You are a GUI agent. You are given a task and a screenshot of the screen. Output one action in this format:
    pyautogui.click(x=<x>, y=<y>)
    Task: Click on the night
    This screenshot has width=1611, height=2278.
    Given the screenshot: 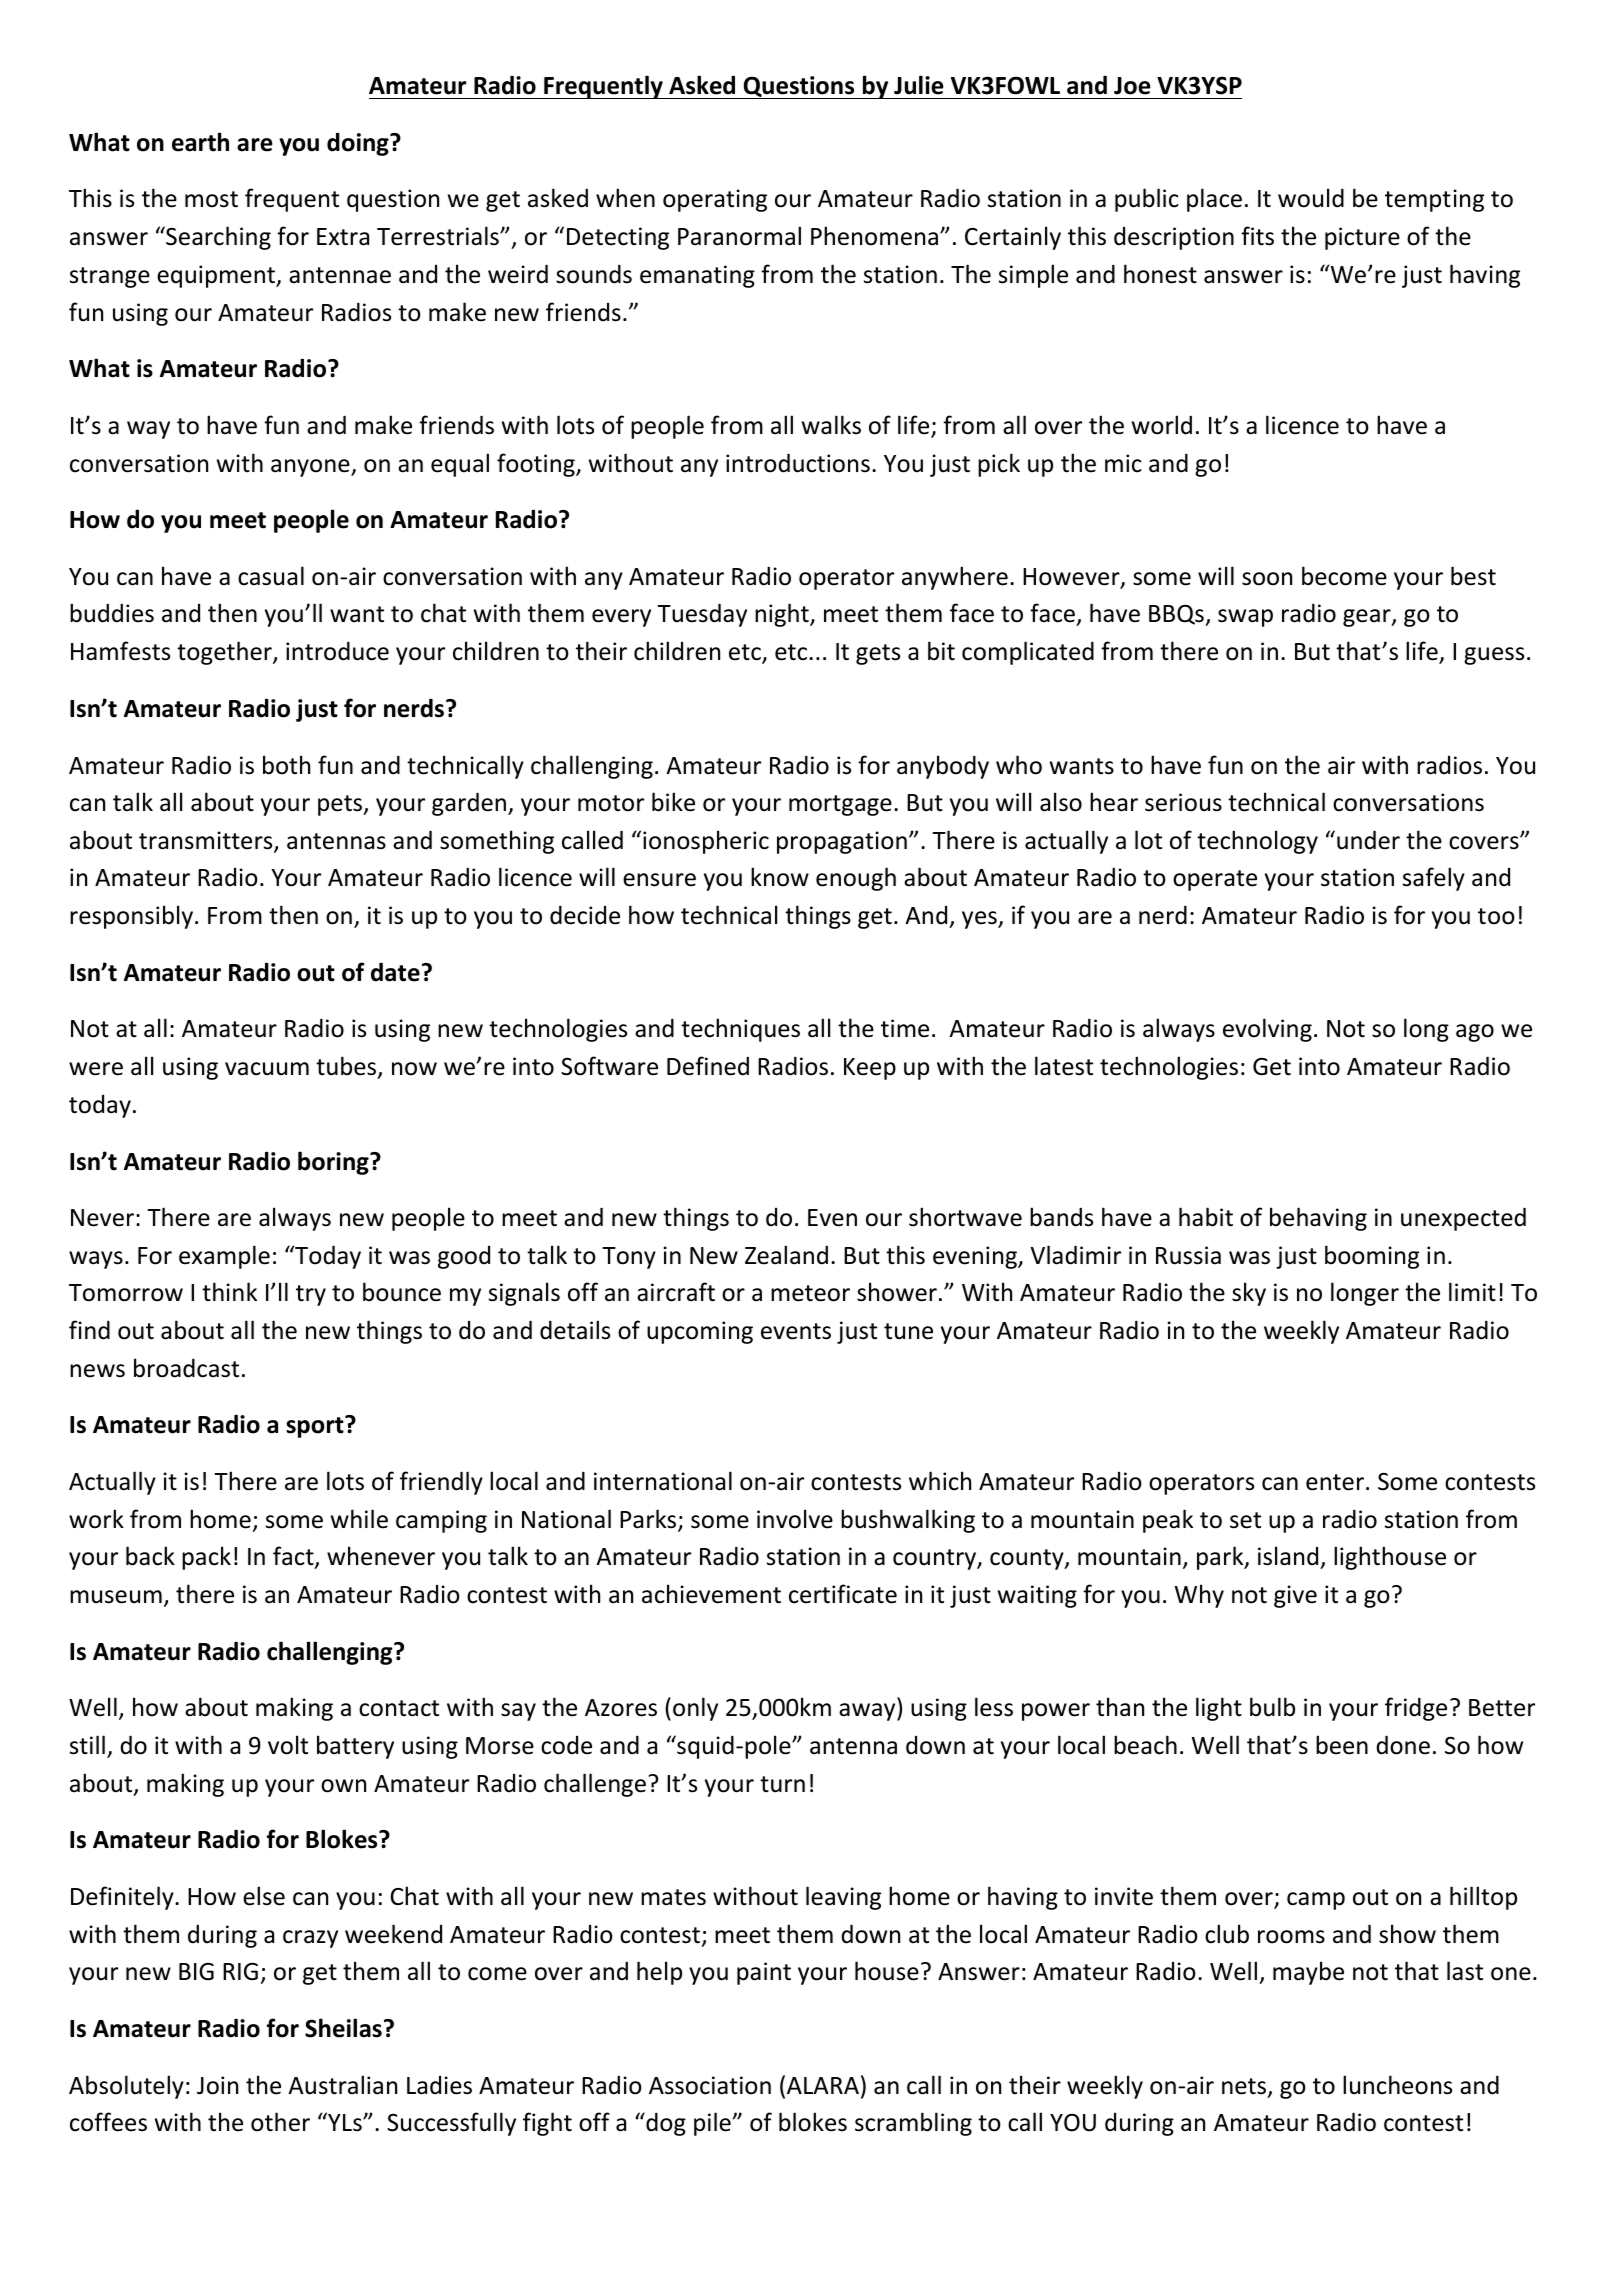 What is the action you would take?
    pyautogui.click(x=783, y=615)
